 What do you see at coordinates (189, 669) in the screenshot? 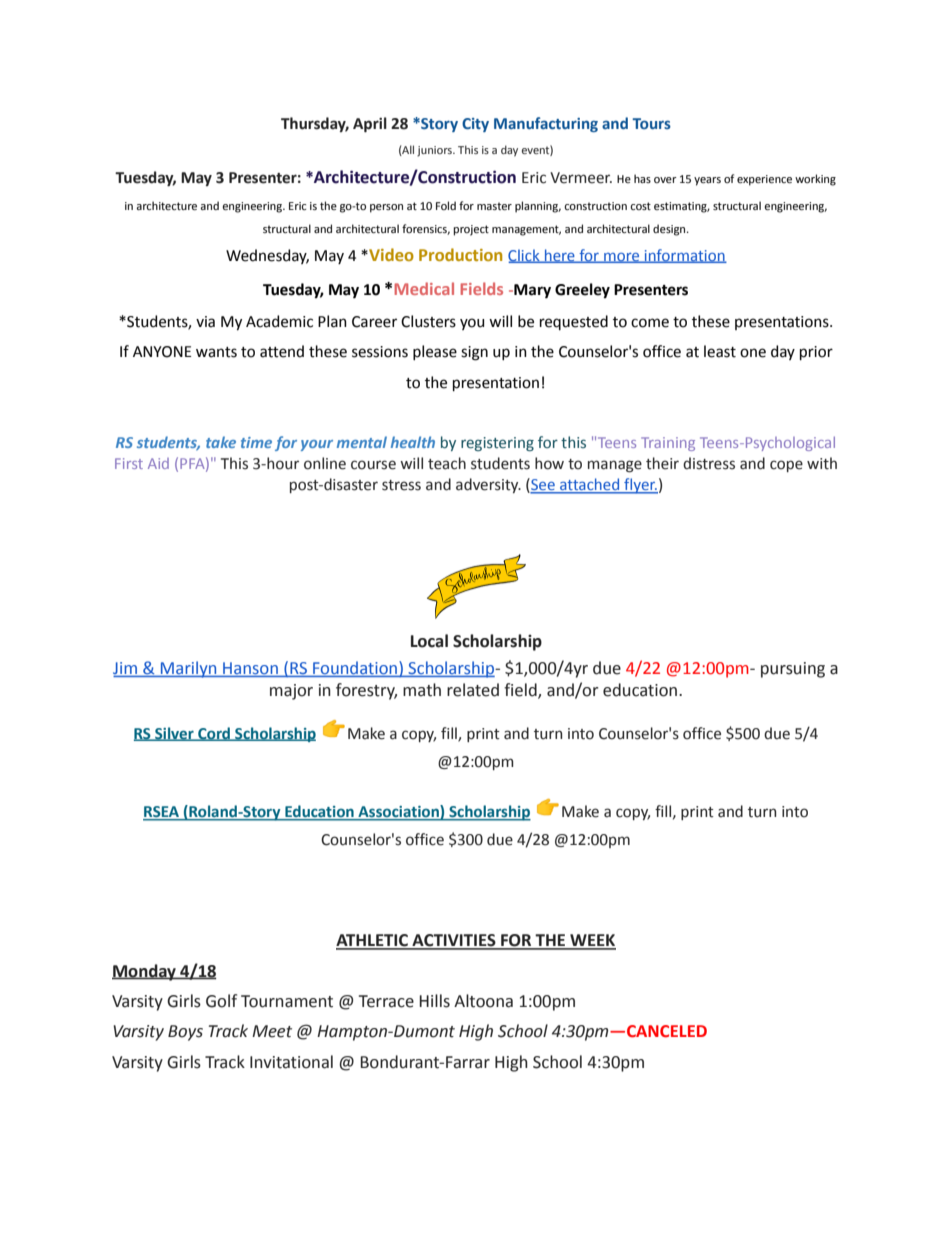
I see `Marilyn` at bounding box center [189, 669].
